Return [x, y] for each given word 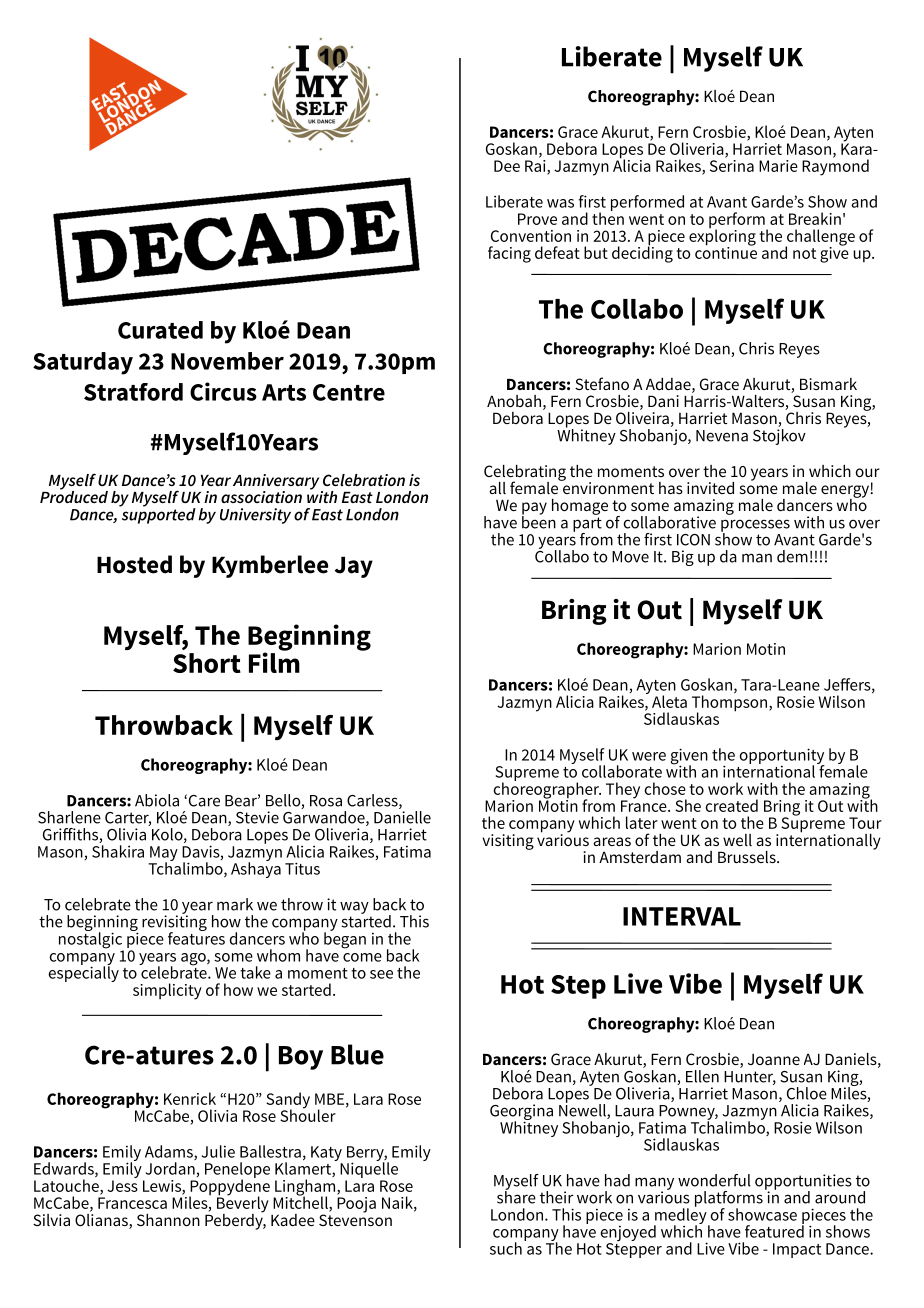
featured [774, 1230]
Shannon [168, 1220]
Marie [778, 166]
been [539, 521]
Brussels [748, 857]
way [354, 907]
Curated [160, 330]
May [164, 854]
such [506, 1248]
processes [755, 526]
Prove [537, 219]
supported [157, 514]
